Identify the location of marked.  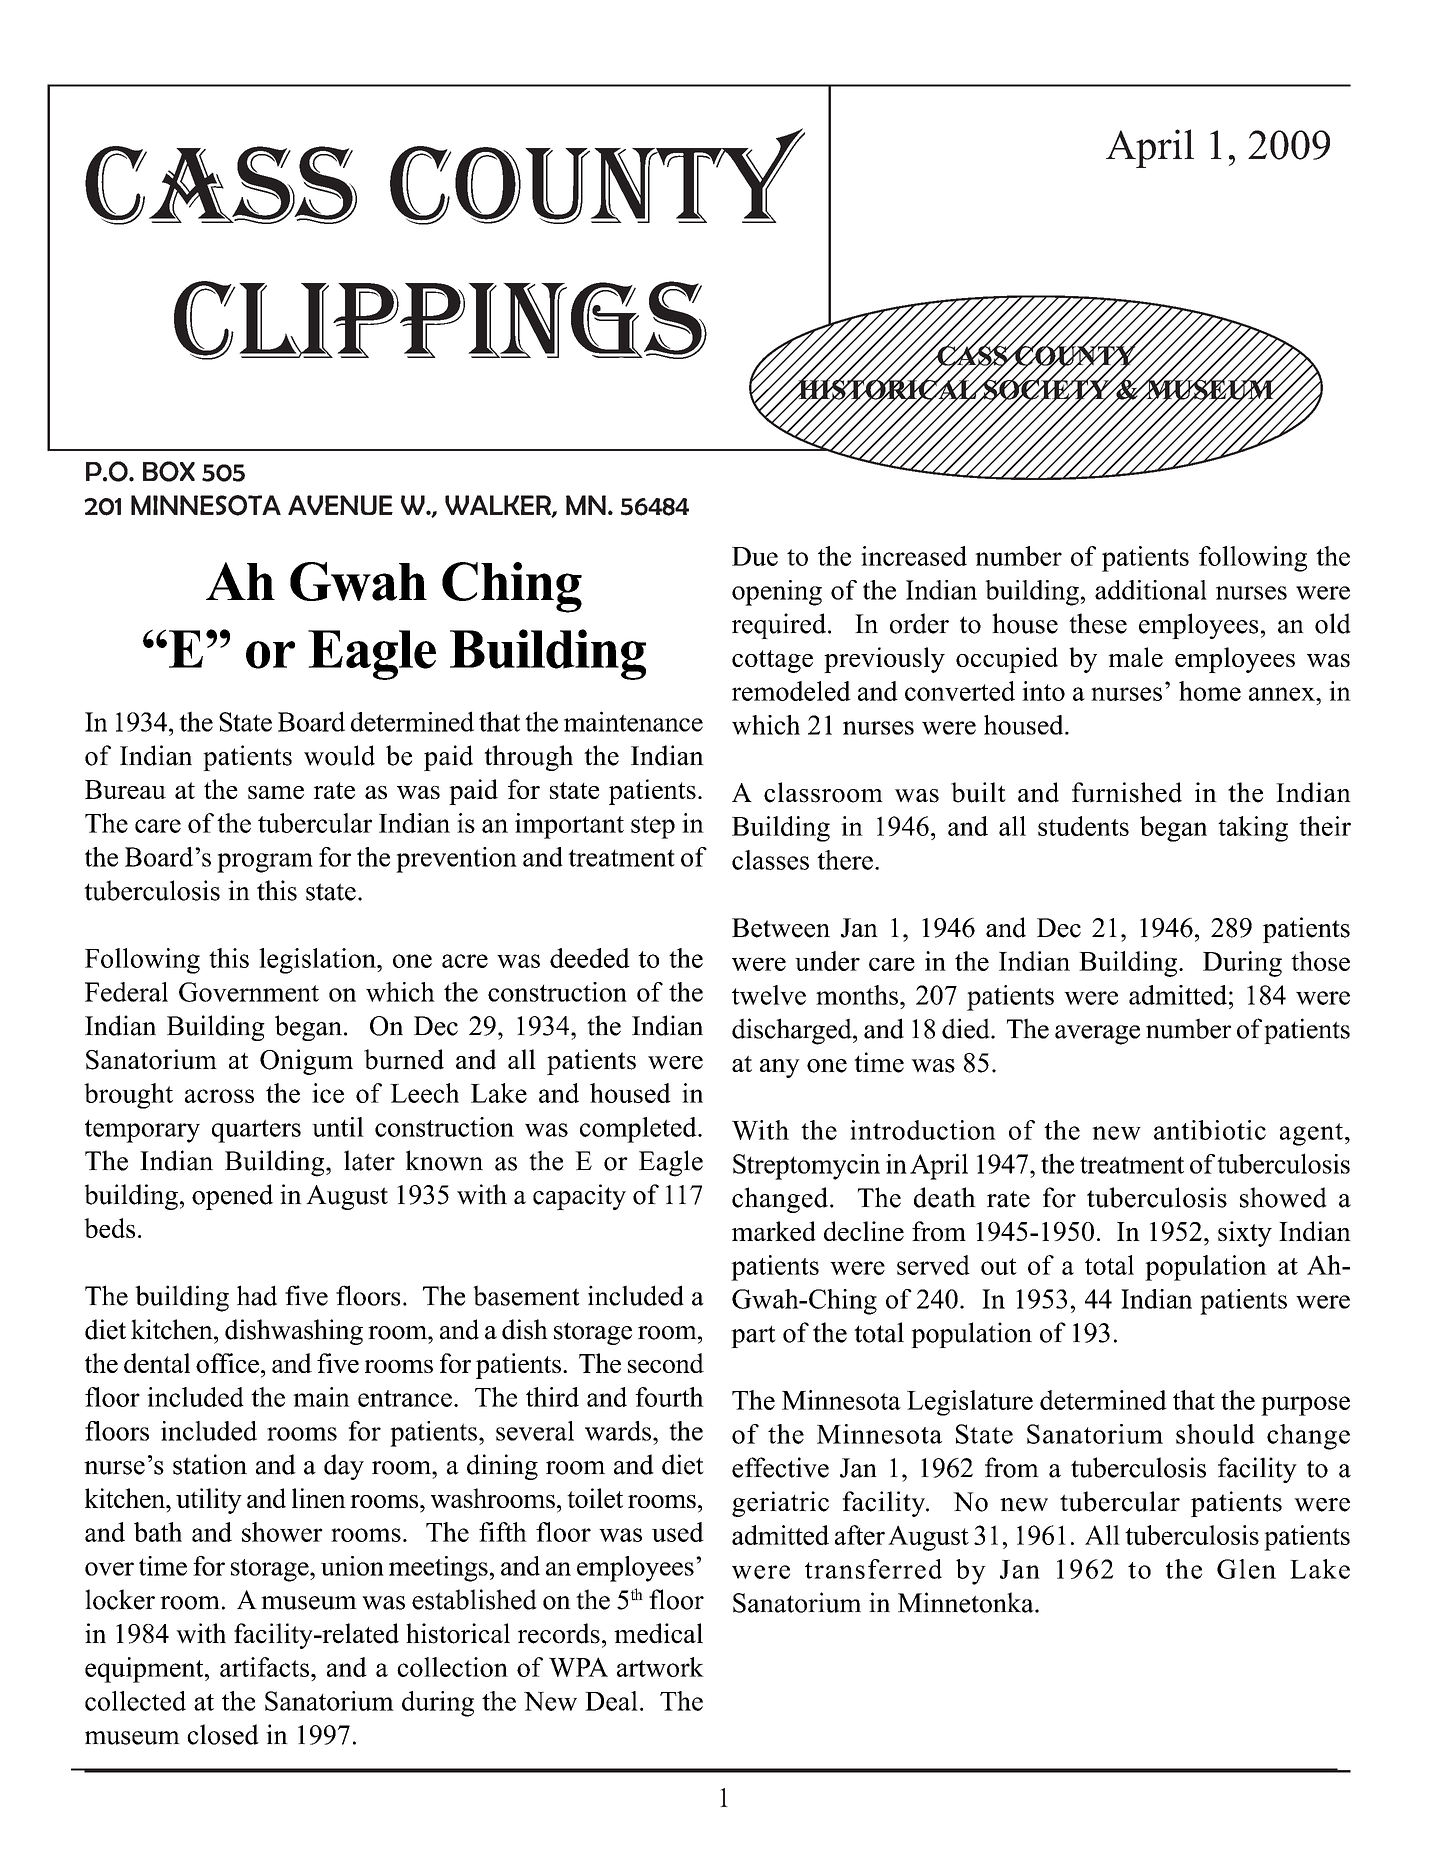
(774, 1231).
